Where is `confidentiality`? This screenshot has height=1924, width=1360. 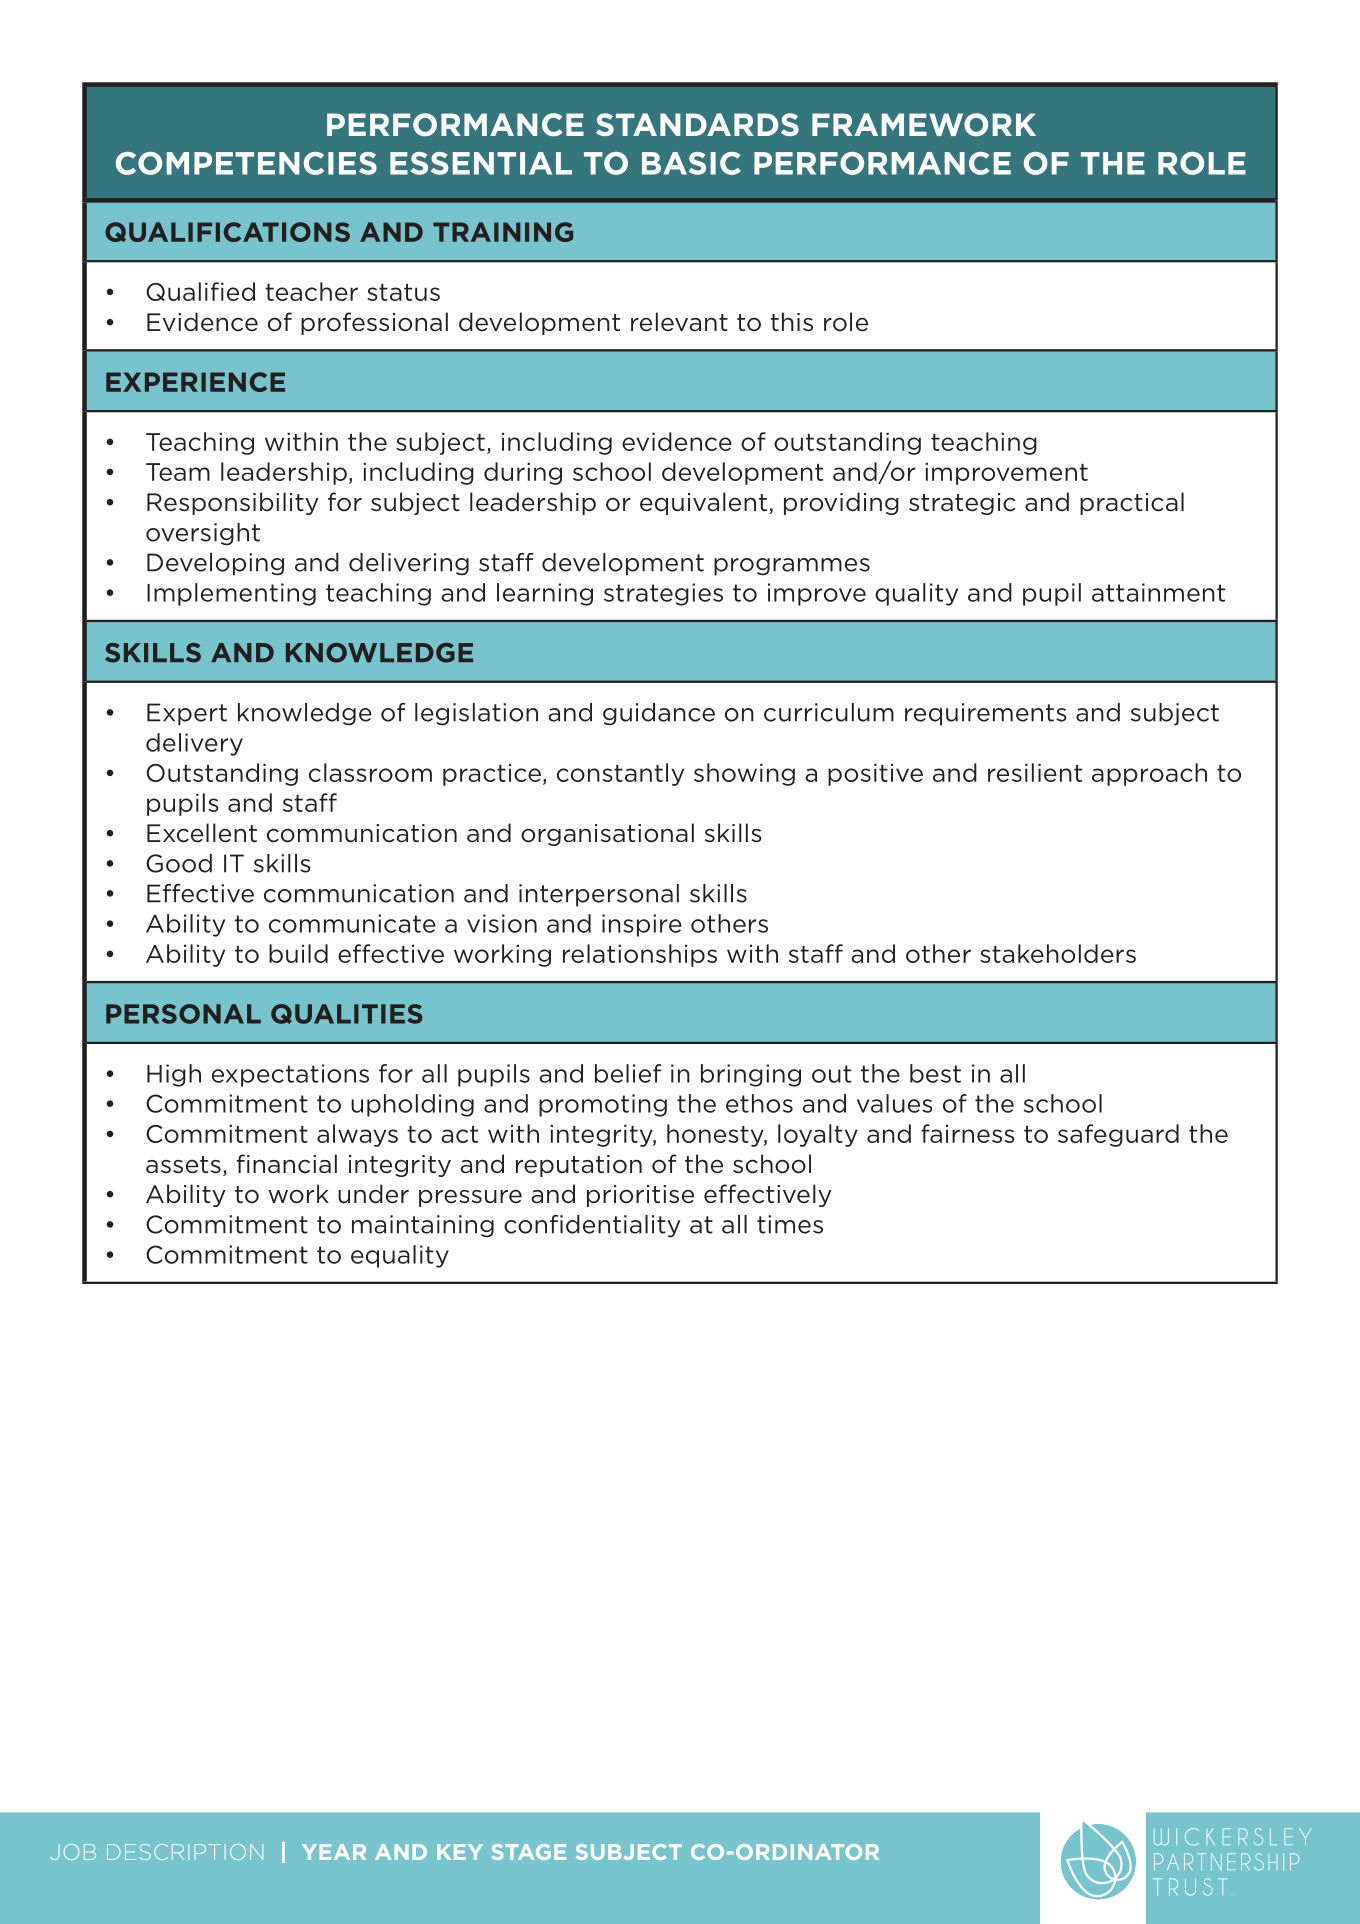
confidentiality is located at coordinates (592, 1226).
